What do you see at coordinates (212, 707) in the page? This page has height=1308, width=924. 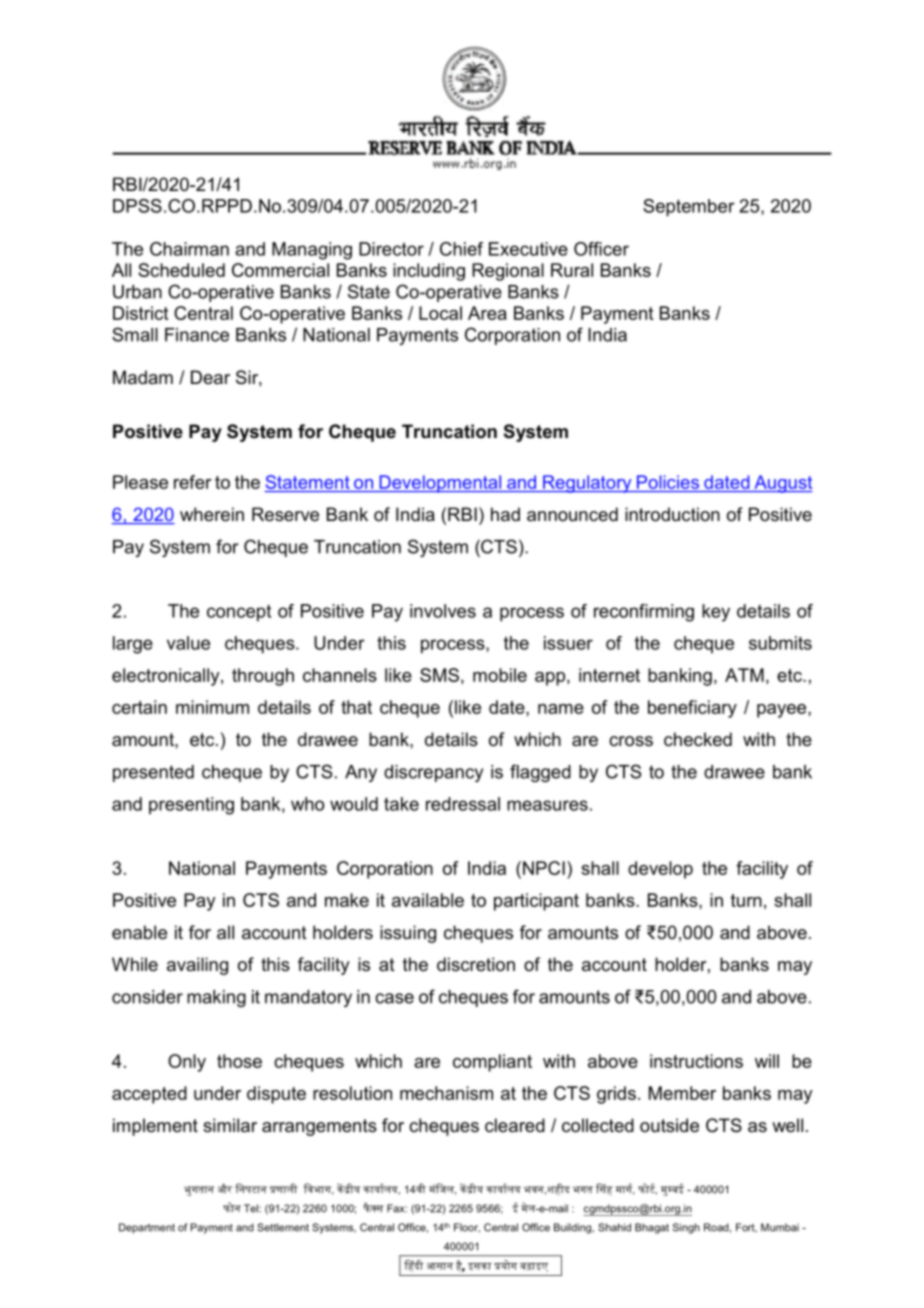 I see `minimum` at bounding box center [212, 707].
